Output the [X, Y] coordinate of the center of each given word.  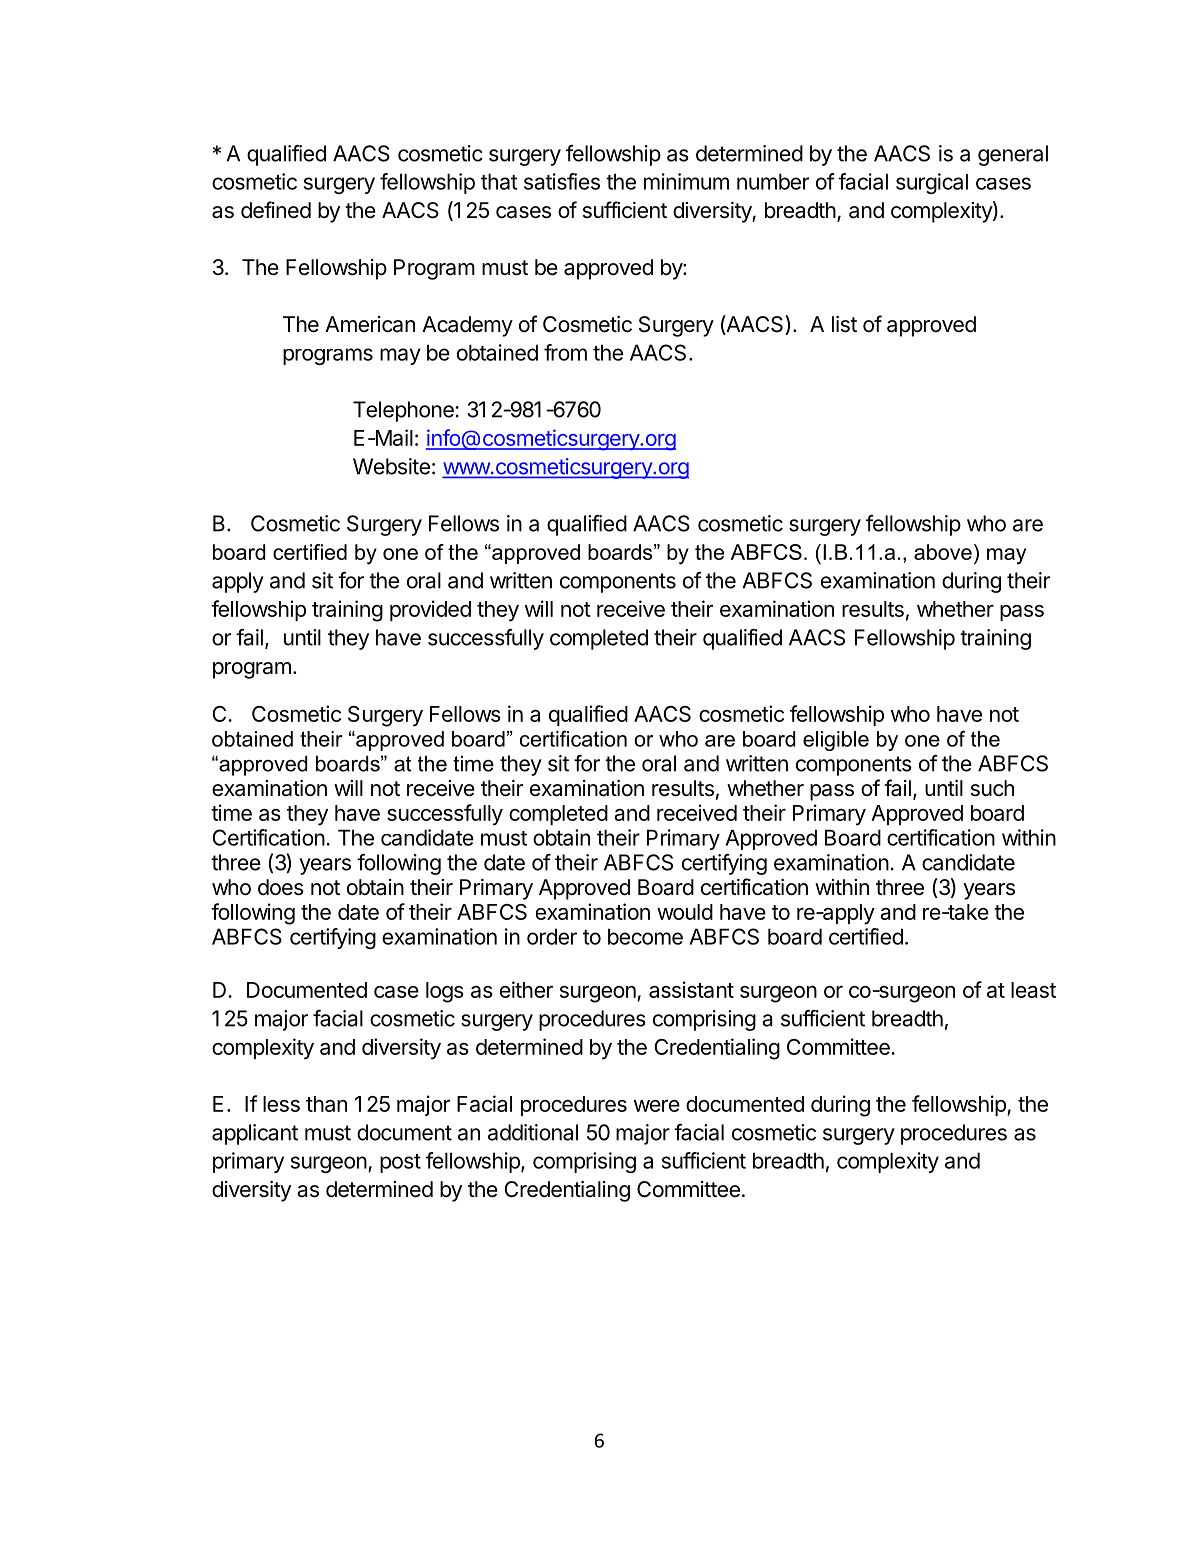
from [565, 352]
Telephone [404, 411]
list [844, 324]
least [1033, 990]
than [326, 1104]
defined [276, 210]
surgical [932, 183]
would [685, 912]
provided [430, 610]
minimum [686, 181]
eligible [836, 741]
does [281, 887]
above [943, 552]
